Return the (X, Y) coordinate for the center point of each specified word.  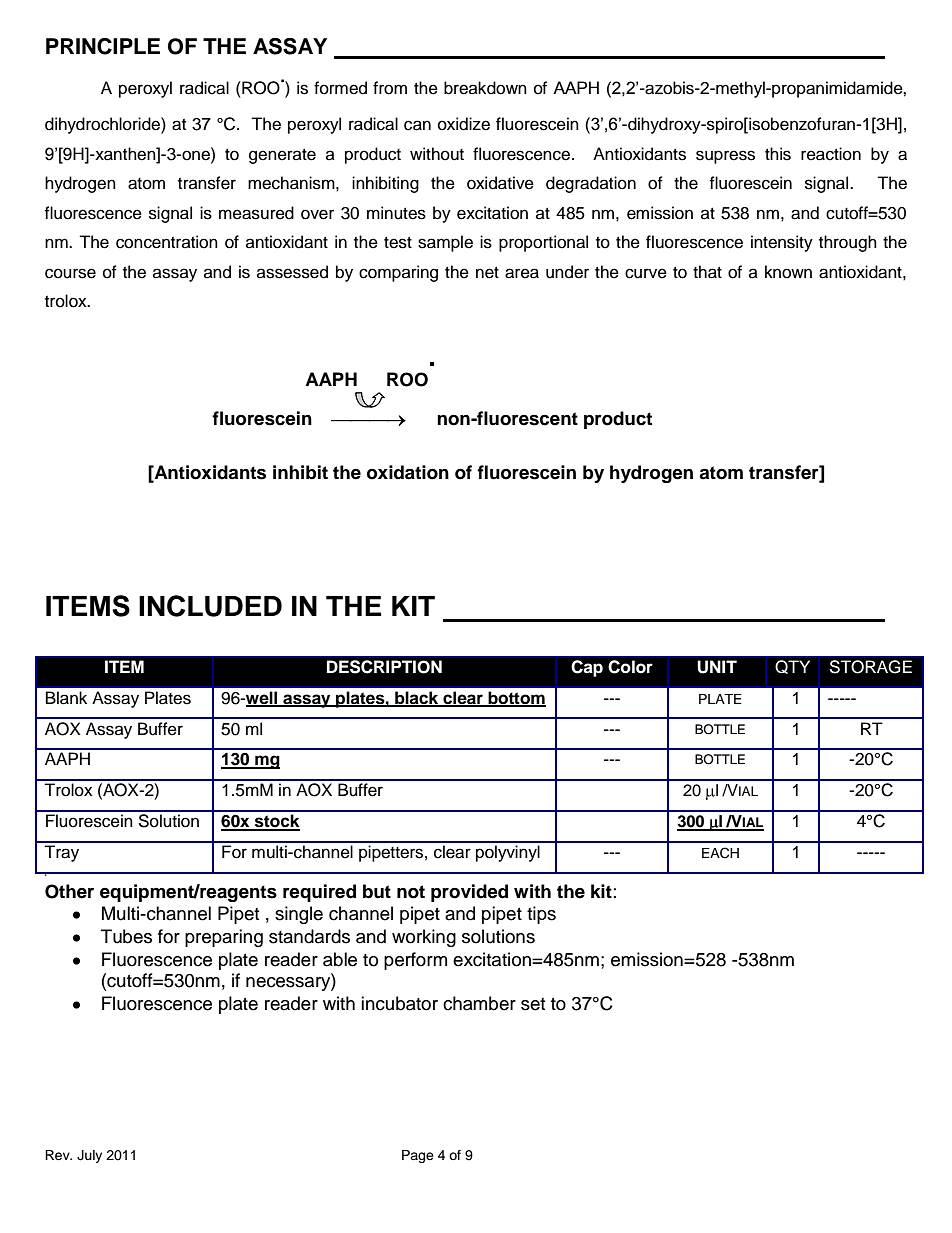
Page (418, 1156)
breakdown (485, 88)
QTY (792, 667)
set (533, 1004)
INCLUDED (210, 606)
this (778, 154)
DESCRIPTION (384, 667)
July (89, 1156)
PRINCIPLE (103, 46)
